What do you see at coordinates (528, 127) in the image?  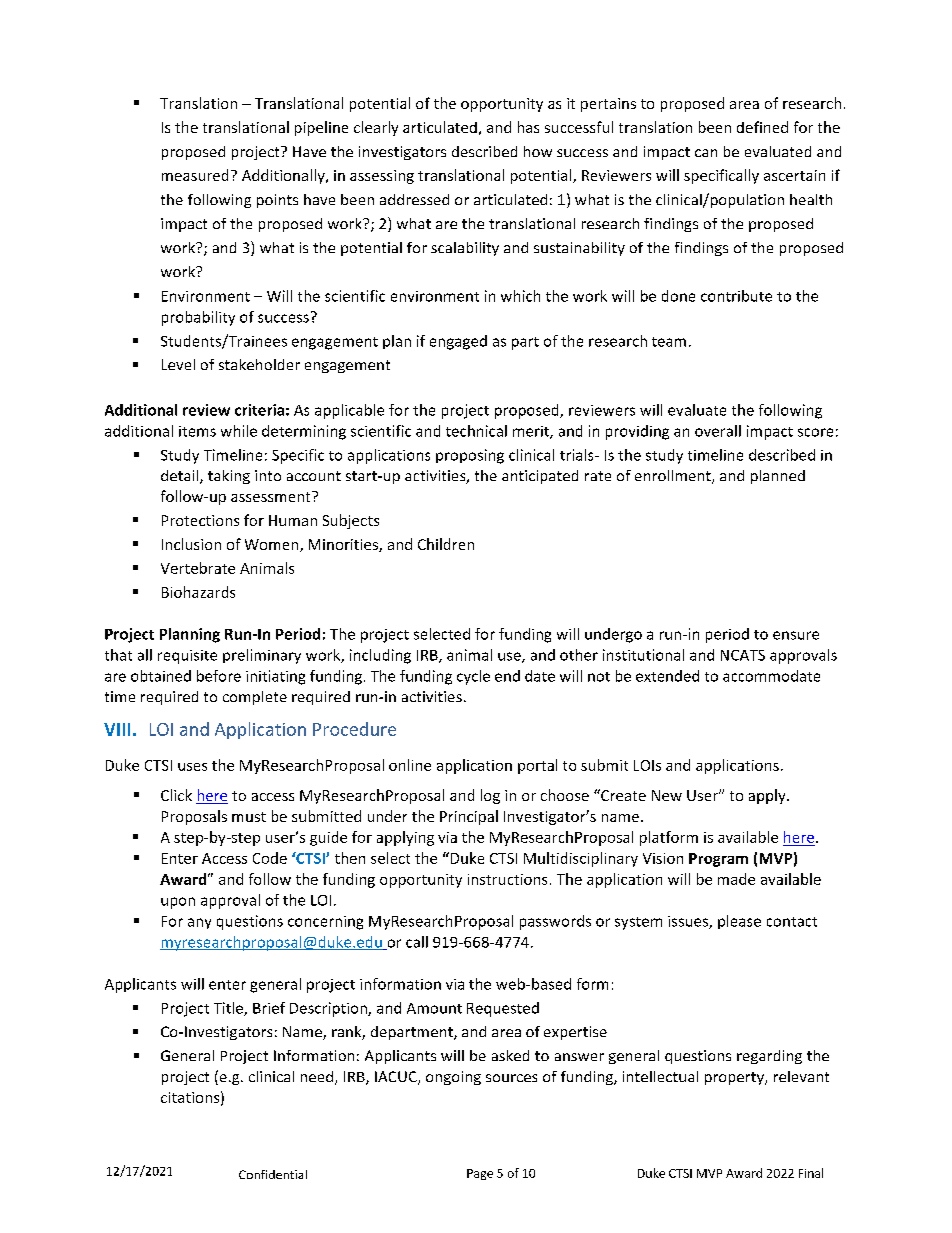 I see `has` at bounding box center [528, 127].
